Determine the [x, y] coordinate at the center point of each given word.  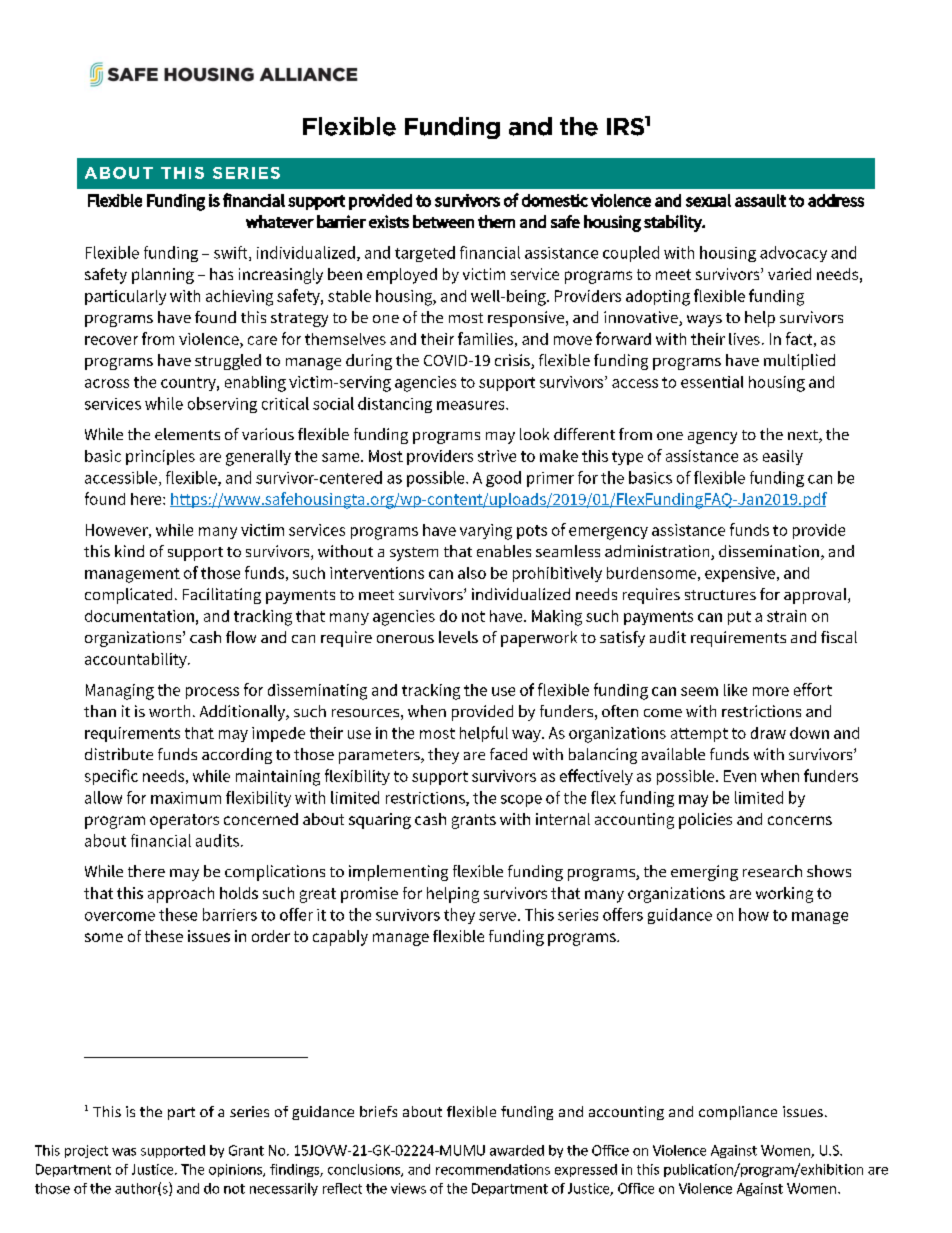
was [124, 1152]
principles [160, 457]
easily [783, 457]
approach [181, 895]
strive [497, 456]
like [735, 690]
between [443, 221]
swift [232, 253]
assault [760, 200]
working [784, 895]
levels [458, 637]
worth [169, 711]
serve [497, 916]
